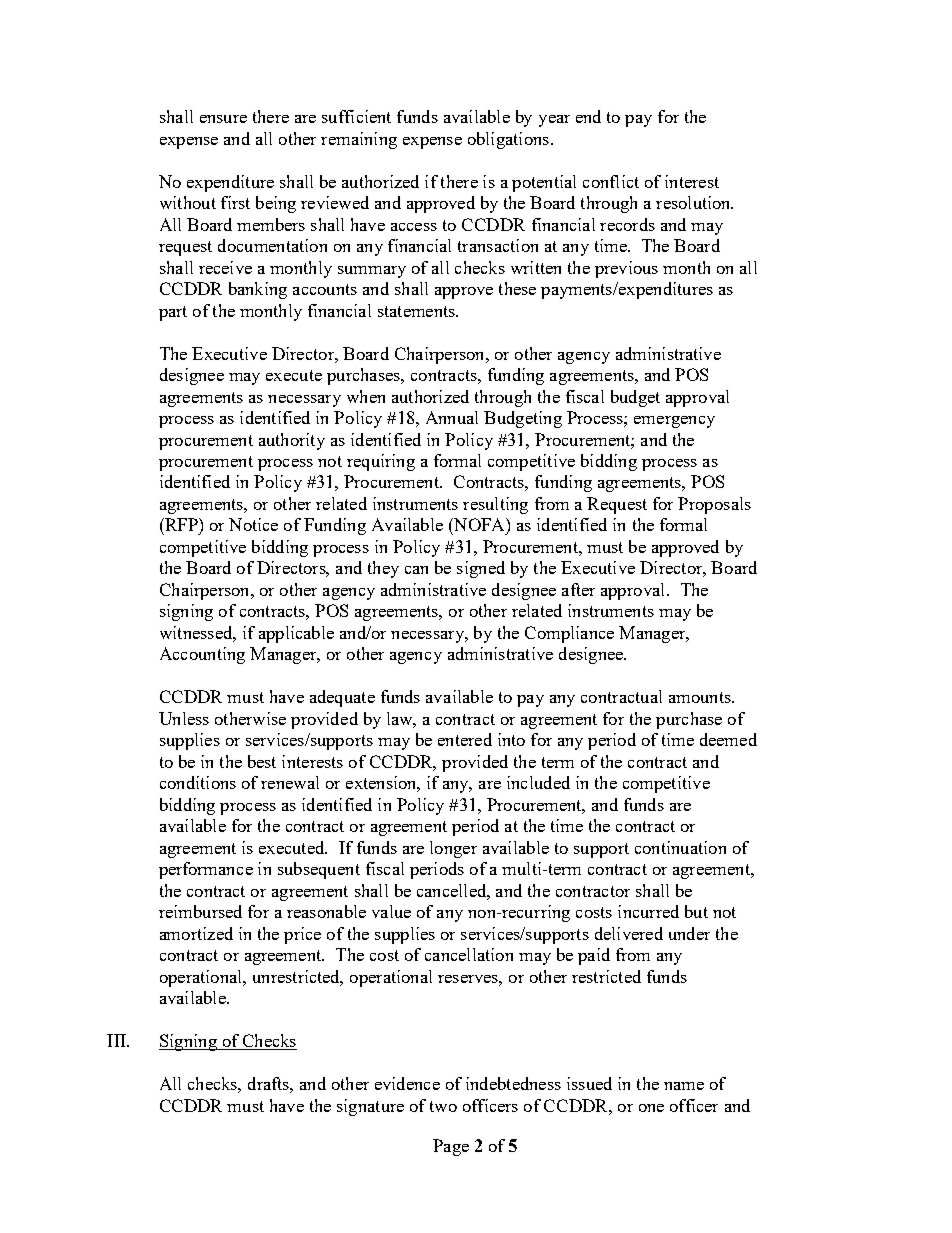  Describe the element at coordinates (569, 634) in the document. I see `Compliance` at that location.
